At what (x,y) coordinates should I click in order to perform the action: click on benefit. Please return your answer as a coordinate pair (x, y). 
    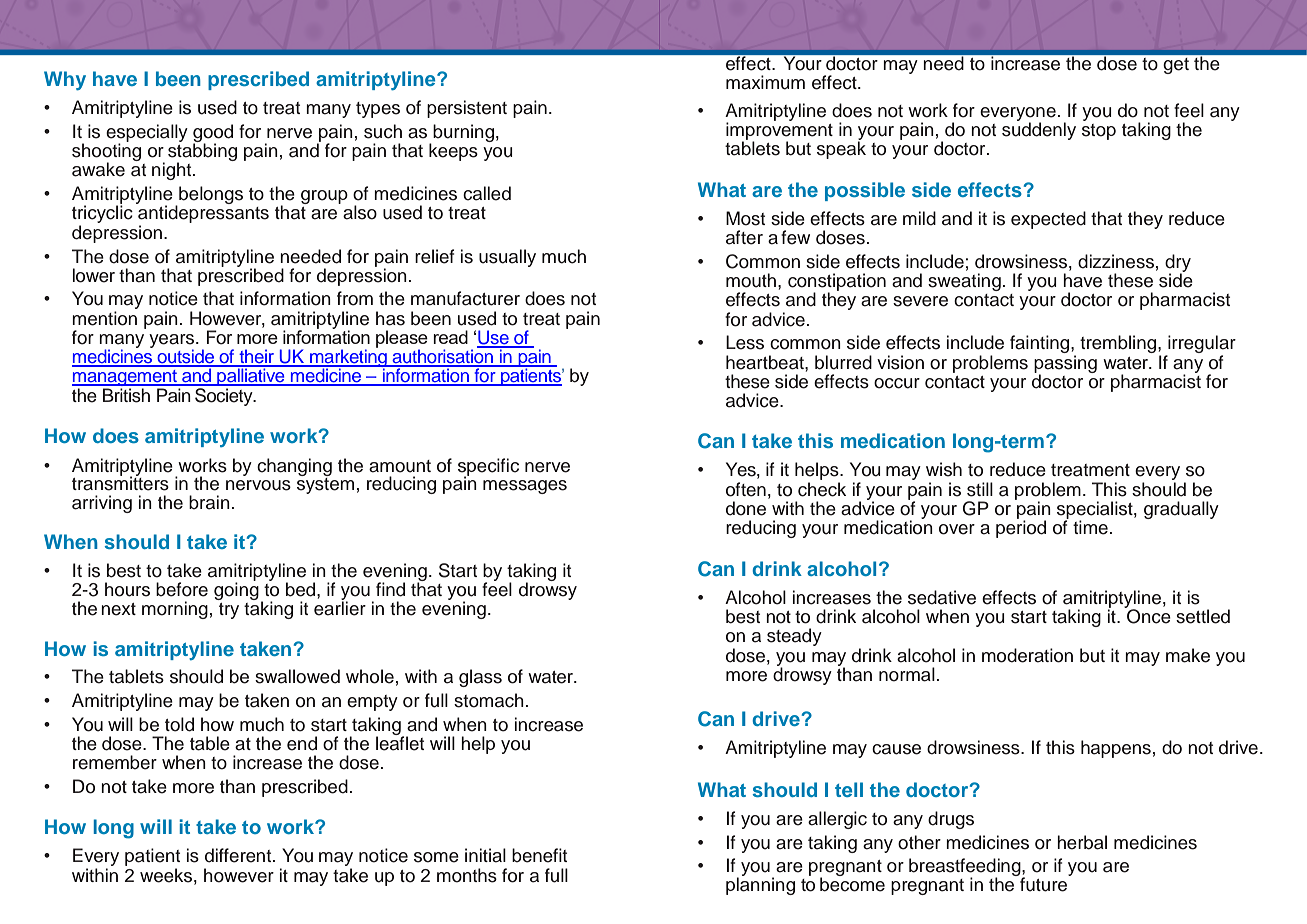
    Looking at the image, I should click on (539, 855).
